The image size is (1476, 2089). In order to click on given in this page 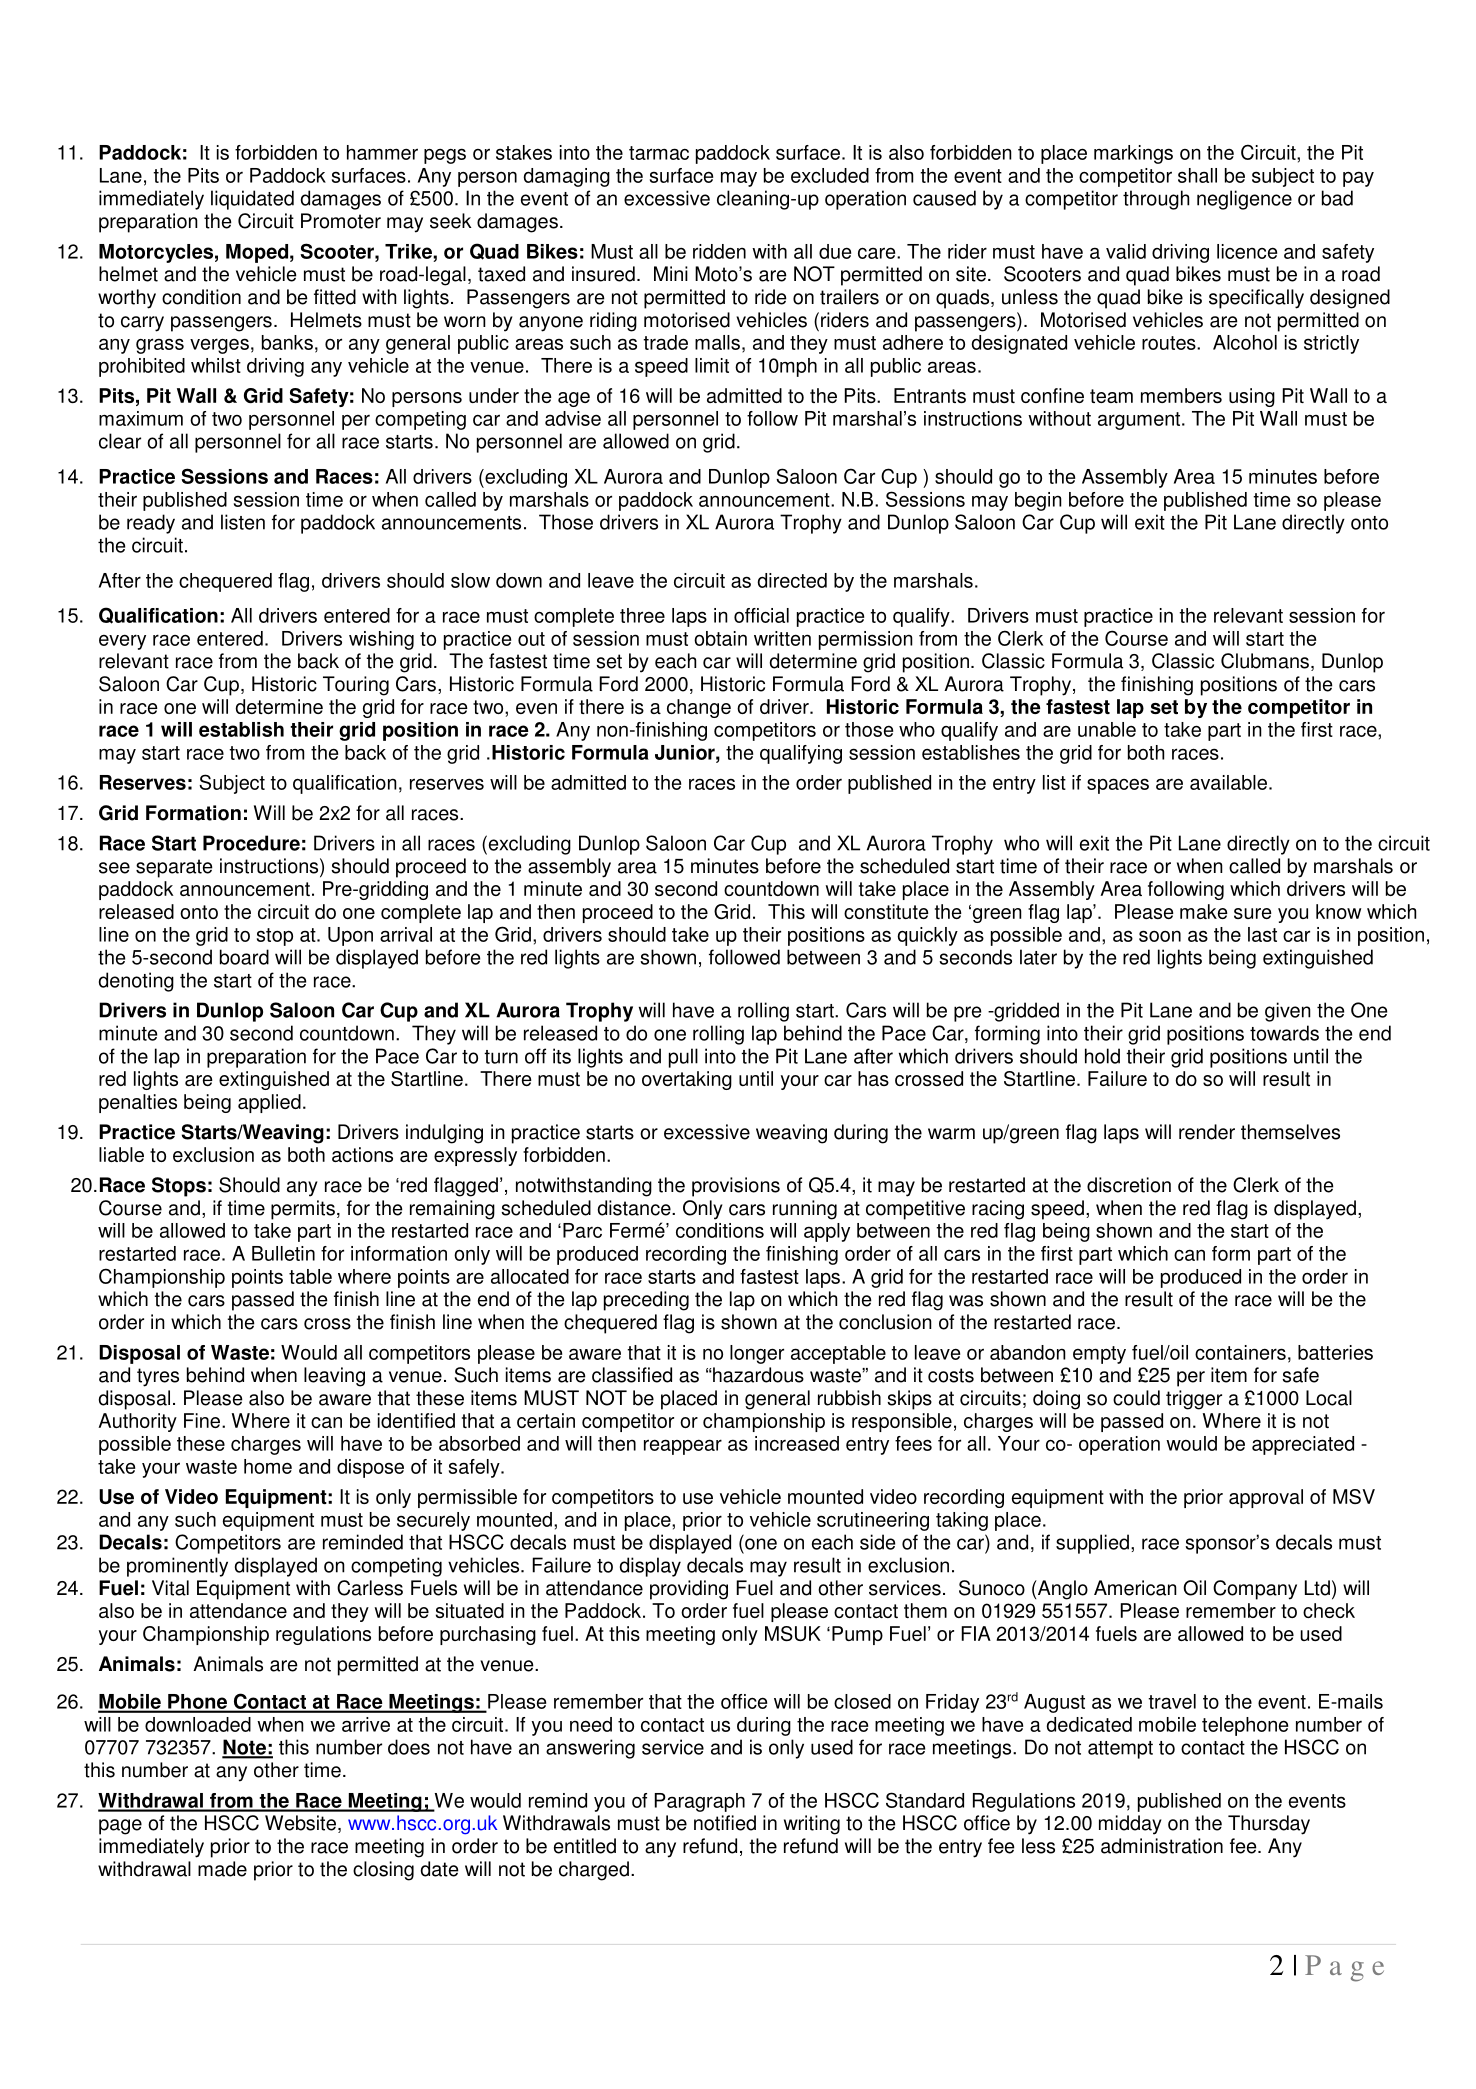, I will do `click(1288, 1012)`.
